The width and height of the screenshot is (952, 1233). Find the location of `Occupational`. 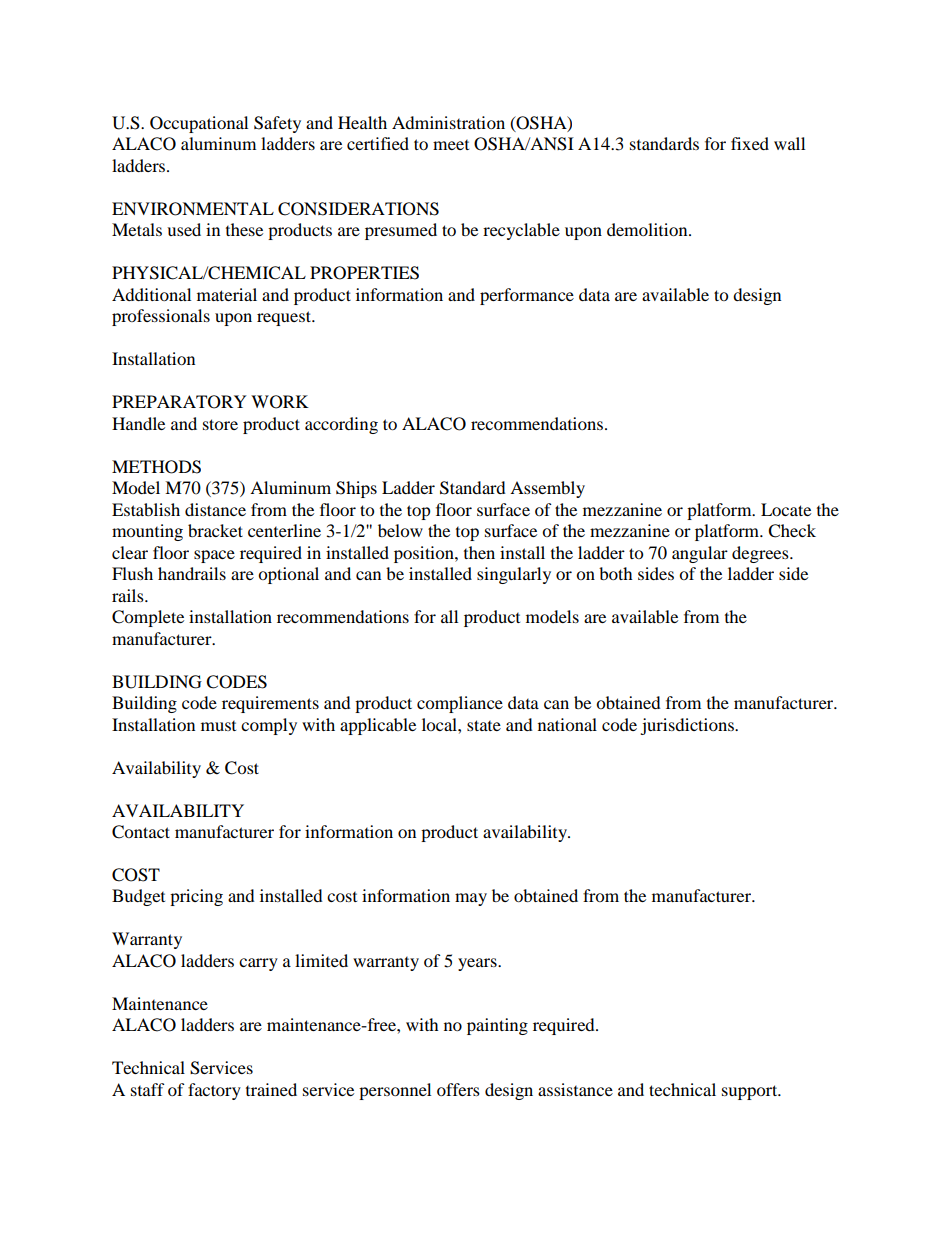

Occupational is located at coordinates (199, 124).
